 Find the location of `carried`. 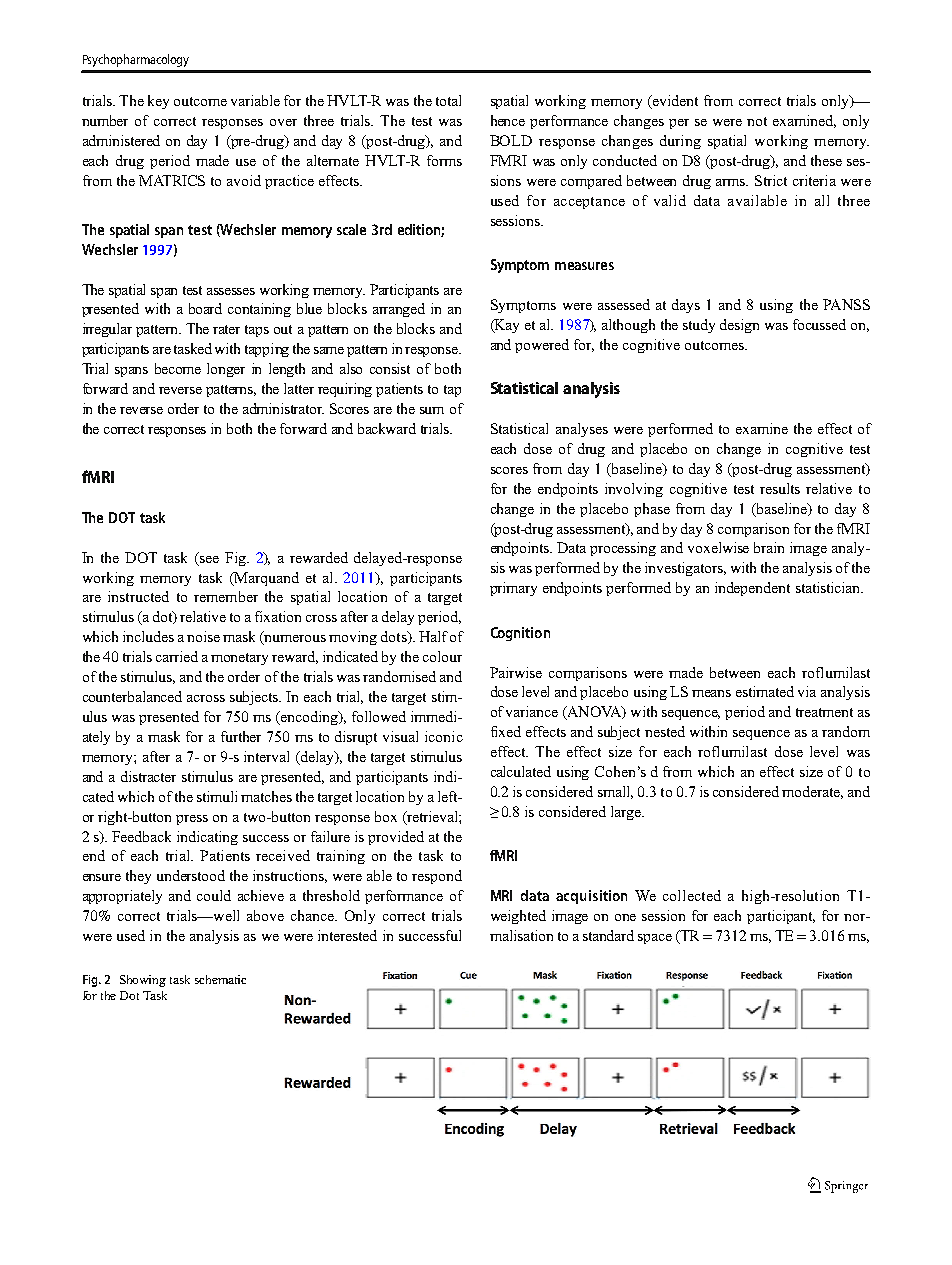

carried is located at coordinates (177, 656).
